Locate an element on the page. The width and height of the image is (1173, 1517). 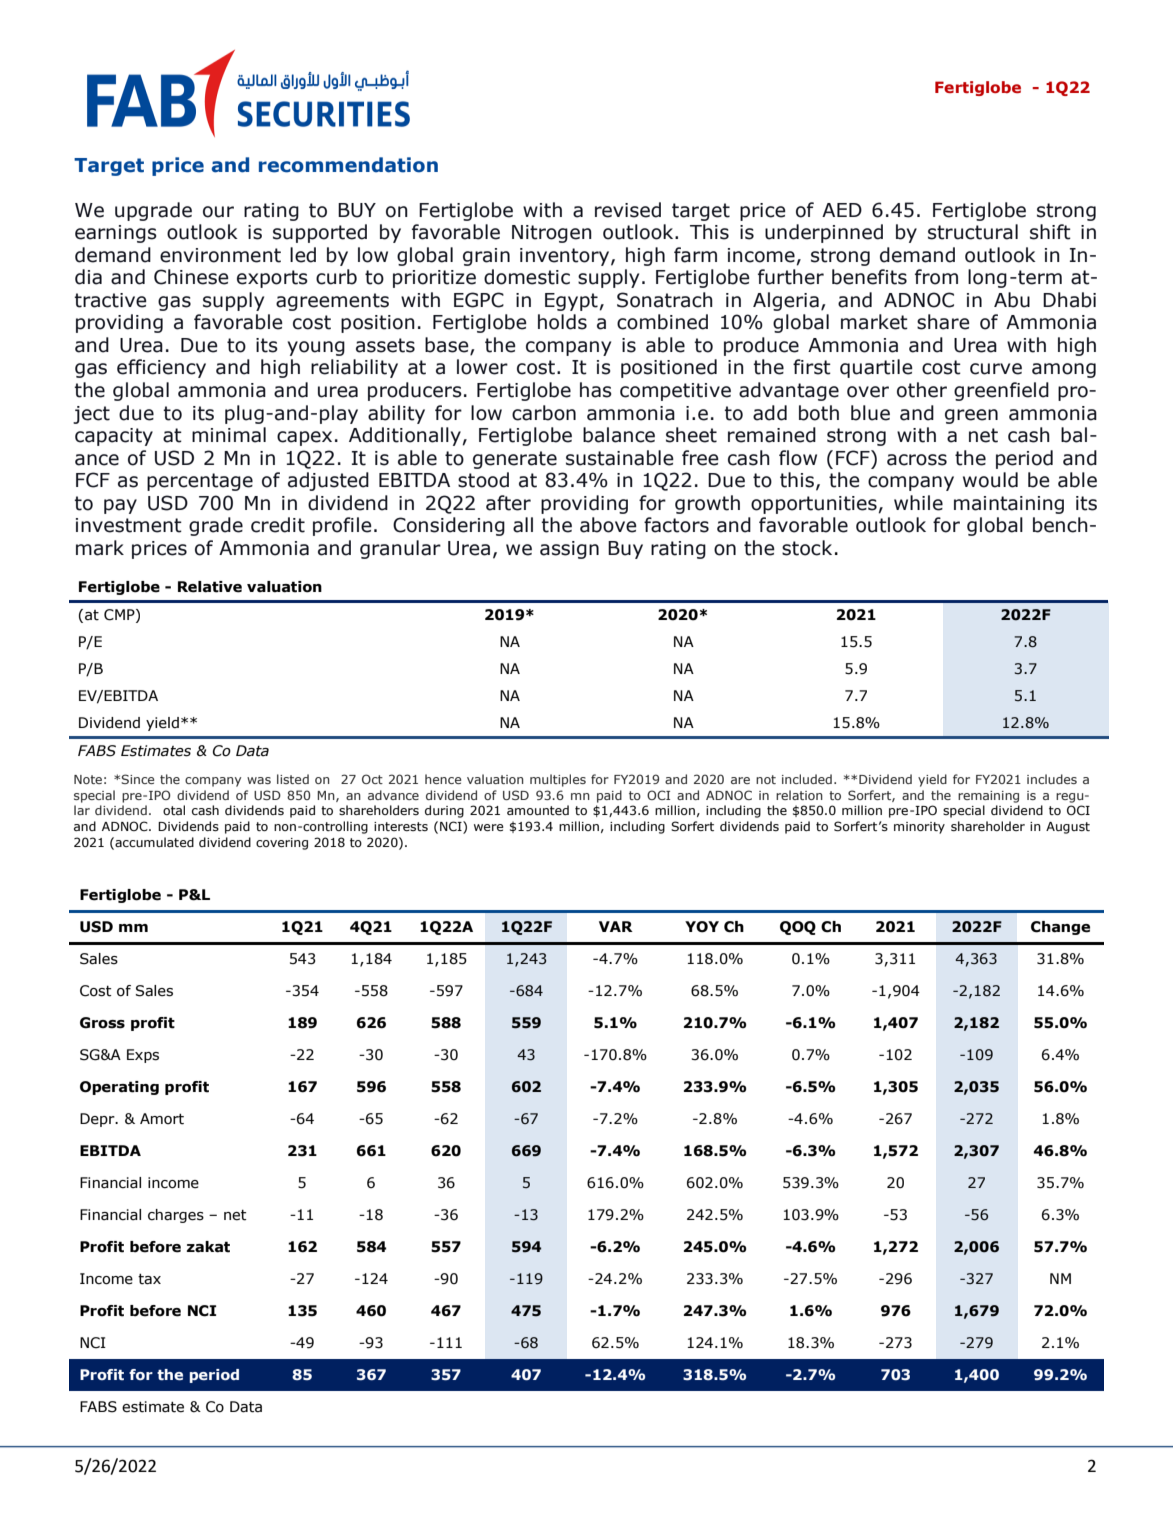
Relative is located at coordinates (210, 587).
